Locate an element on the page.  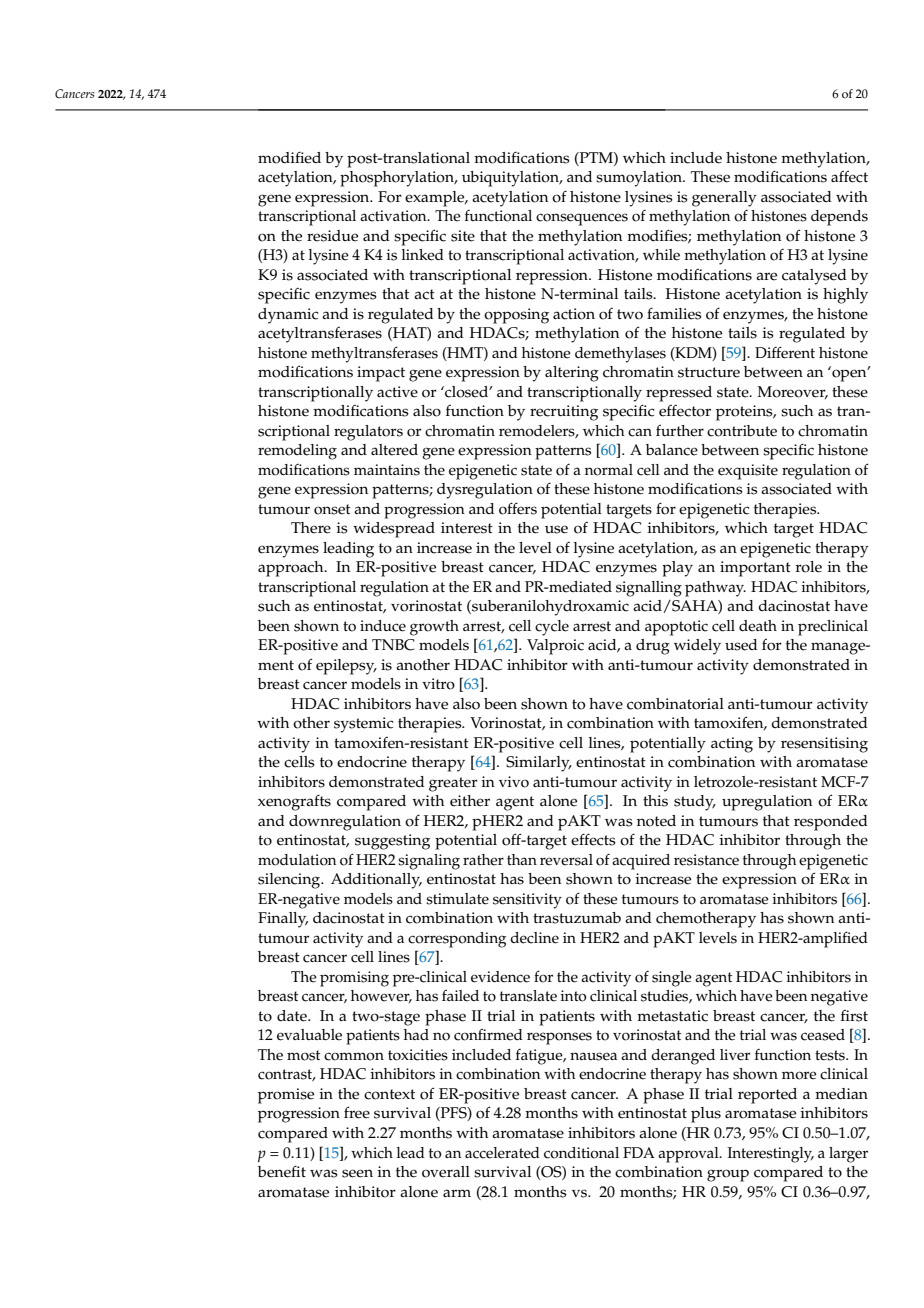
conditional is located at coordinates (581, 1153).
